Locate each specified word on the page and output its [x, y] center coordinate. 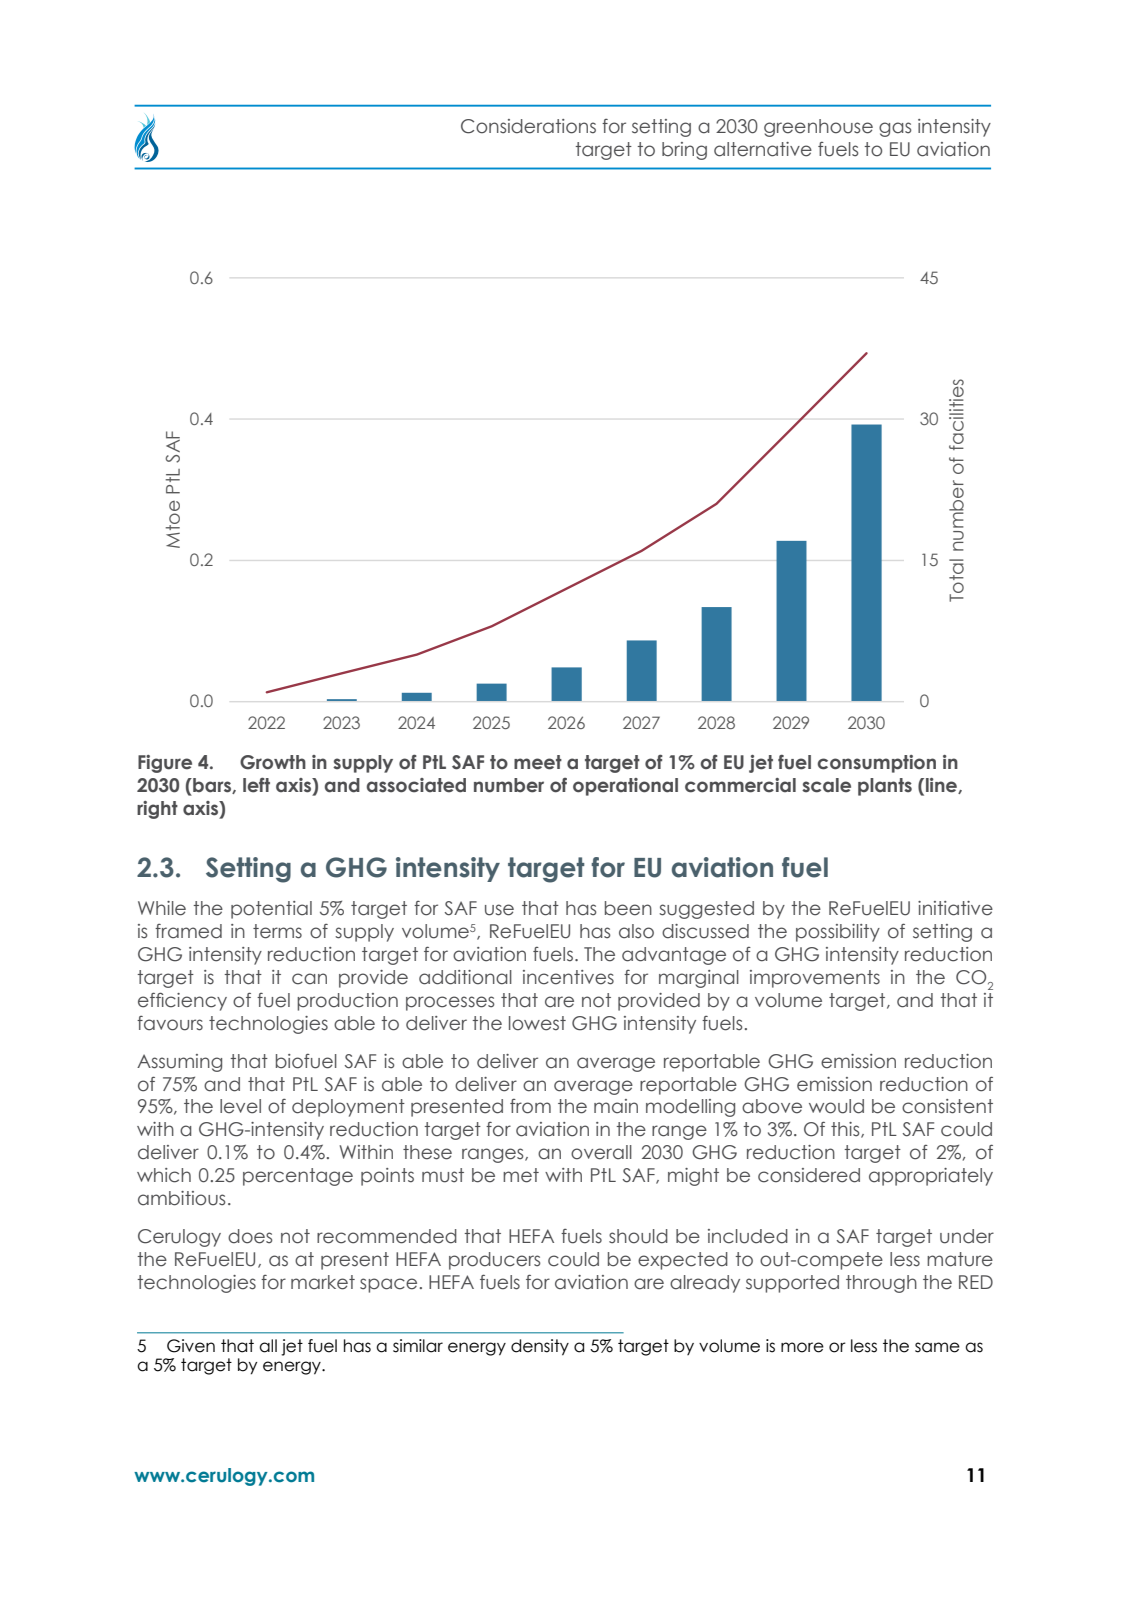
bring [684, 151]
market [323, 1282]
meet [538, 762]
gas [895, 129]
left [256, 785]
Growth [273, 762]
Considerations [528, 126]
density [540, 1347]
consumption [877, 764]
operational [625, 787]
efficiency [182, 1001]
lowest [537, 1023]
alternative [763, 149]
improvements [815, 979]
